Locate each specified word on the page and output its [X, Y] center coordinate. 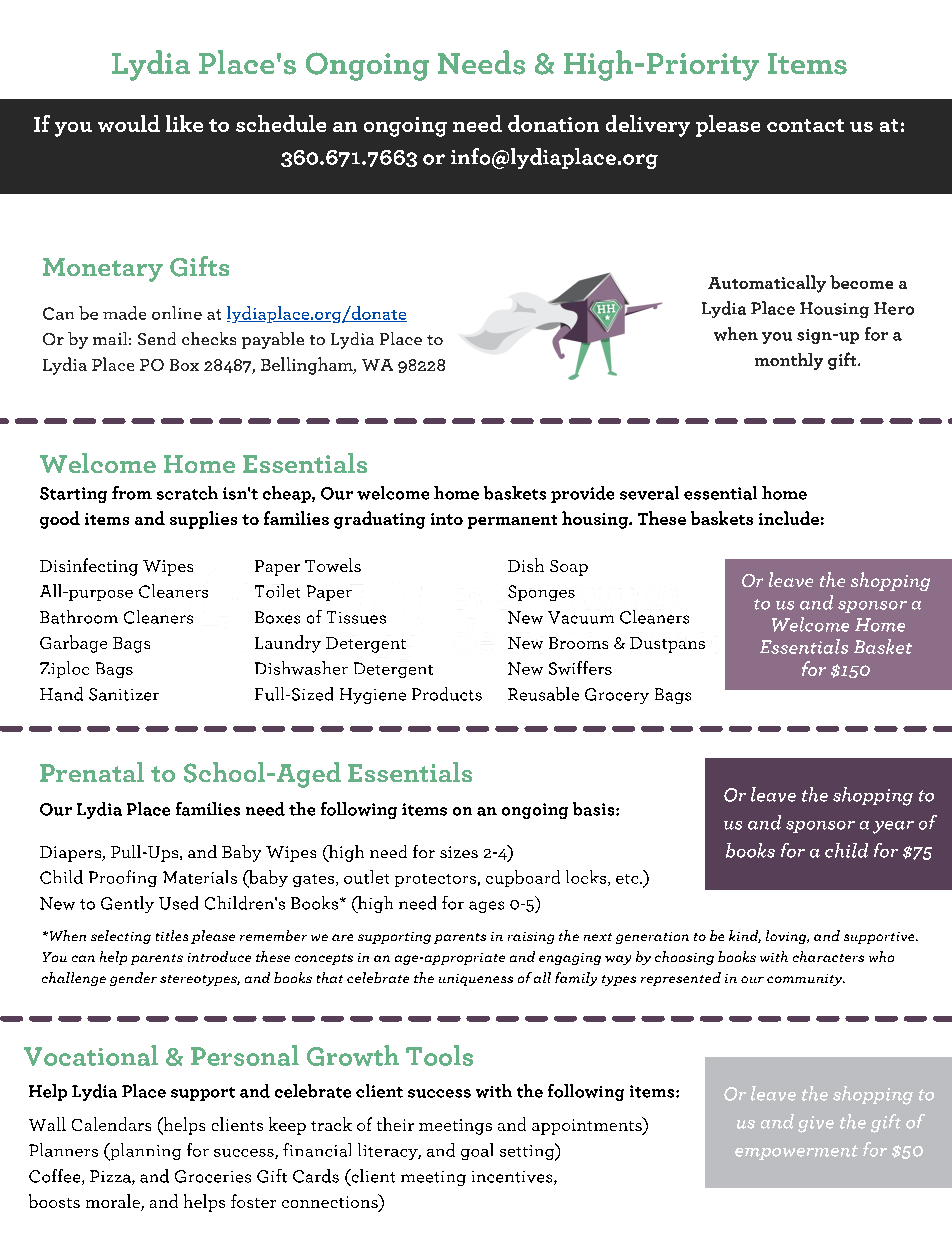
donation [553, 123]
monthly [789, 361]
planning [144, 1152]
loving [787, 937]
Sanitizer [124, 694]
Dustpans [667, 645]
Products [447, 694]
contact [805, 125]
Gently [127, 904]
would [129, 123]
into [447, 519]
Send [157, 338]
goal [477, 1151]
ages [486, 907]
